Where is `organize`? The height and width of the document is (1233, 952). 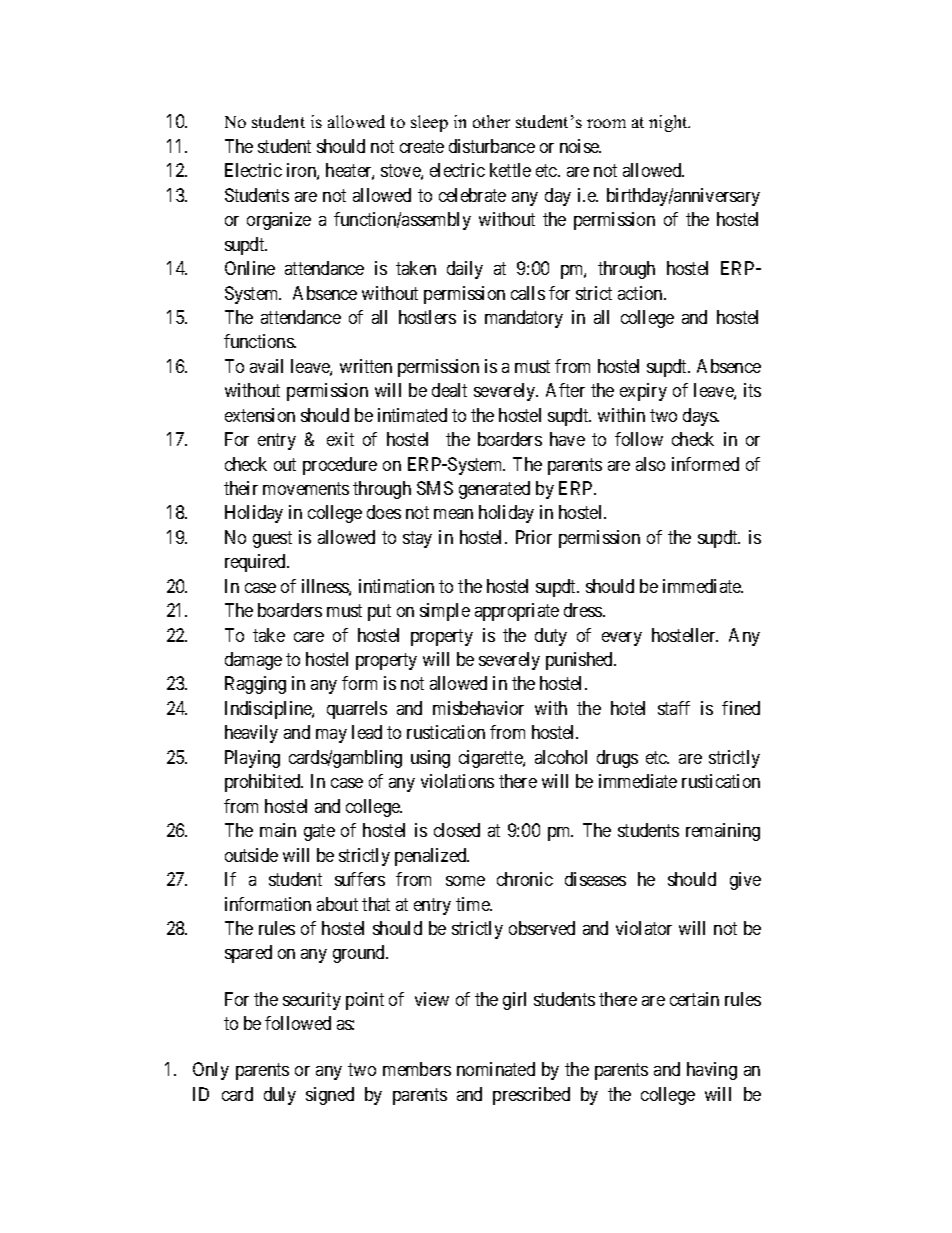 organize is located at coordinates (279, 221).
